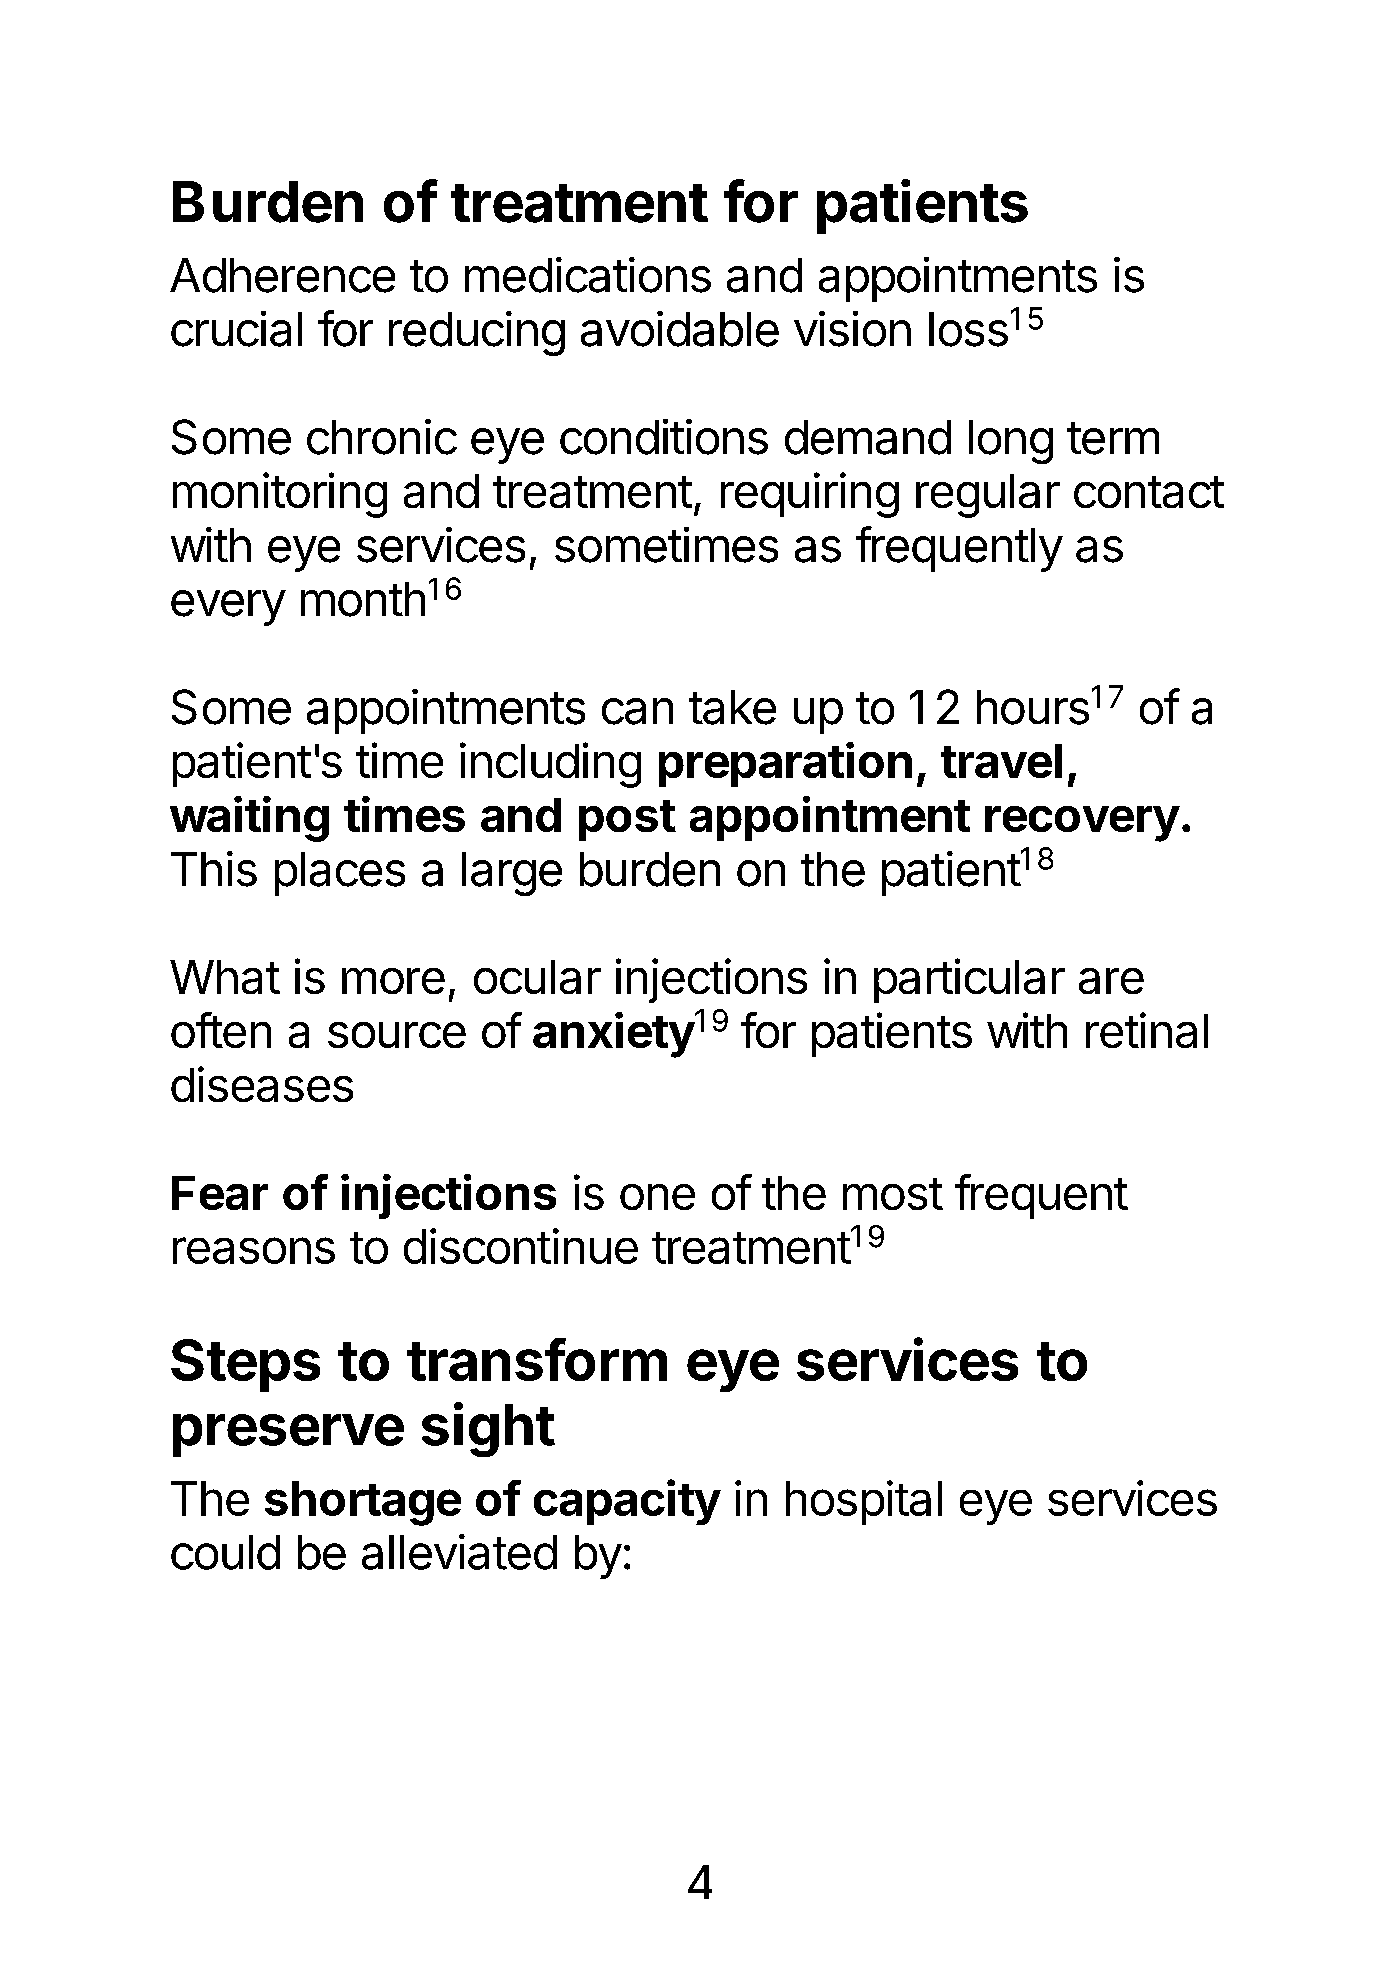 This page has height=1976, width=1397. Describe the element at coordinates (397, 1035) in the page. I see `source` at that location.
